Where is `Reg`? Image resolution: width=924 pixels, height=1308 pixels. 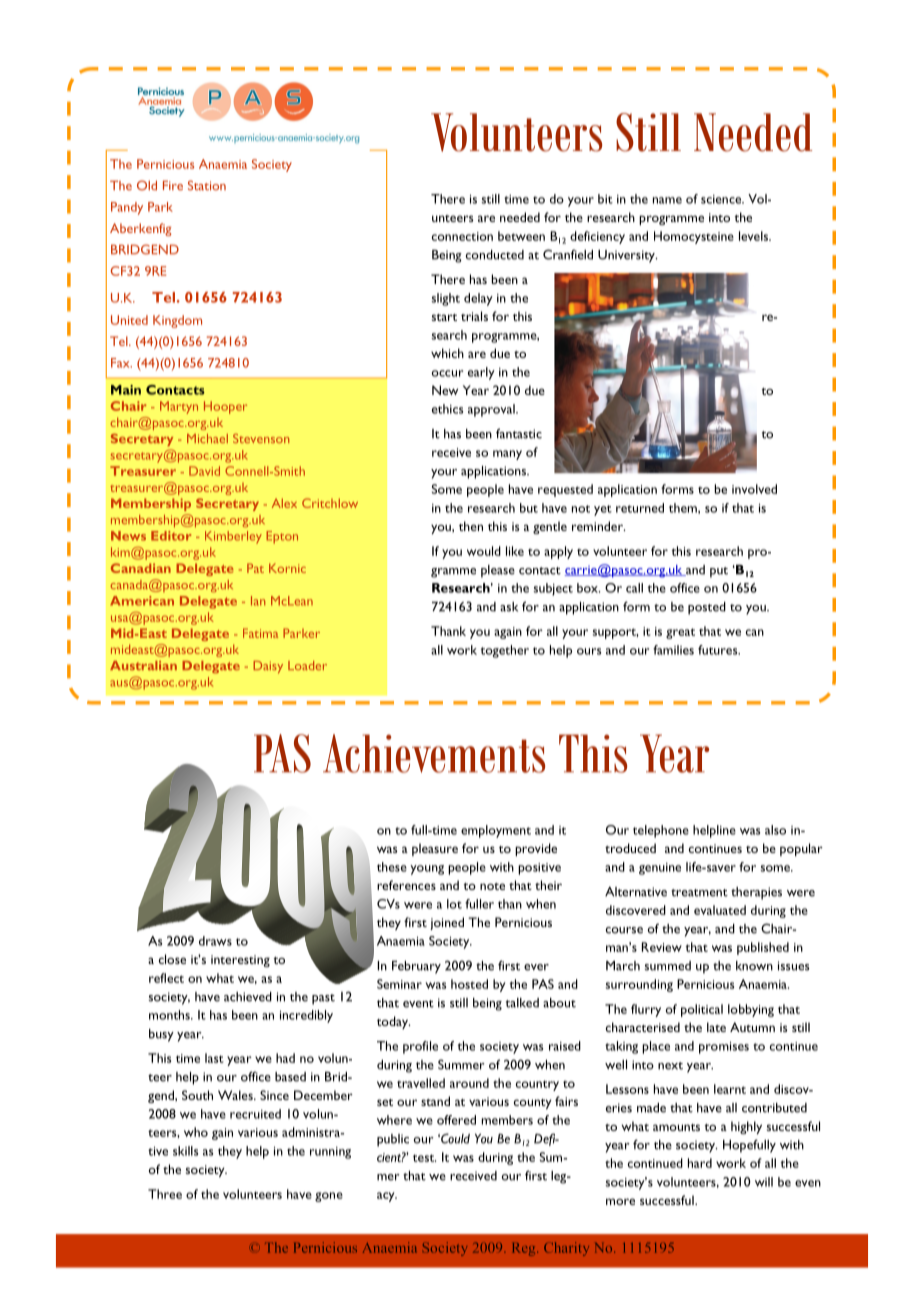 Reg is located at coordinates (525, 1249).
